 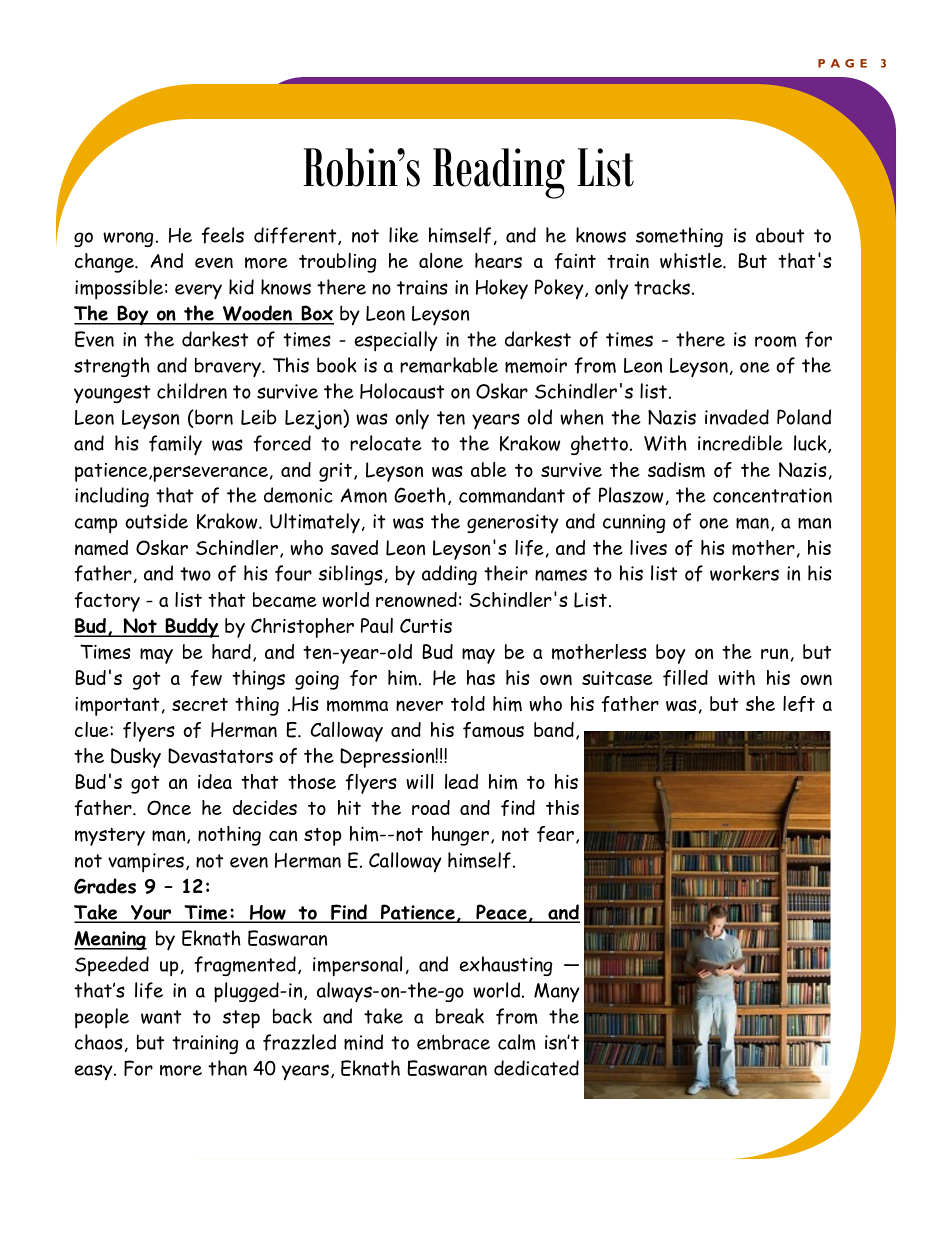 I want to click on fear, so click(x=555, y=834).
